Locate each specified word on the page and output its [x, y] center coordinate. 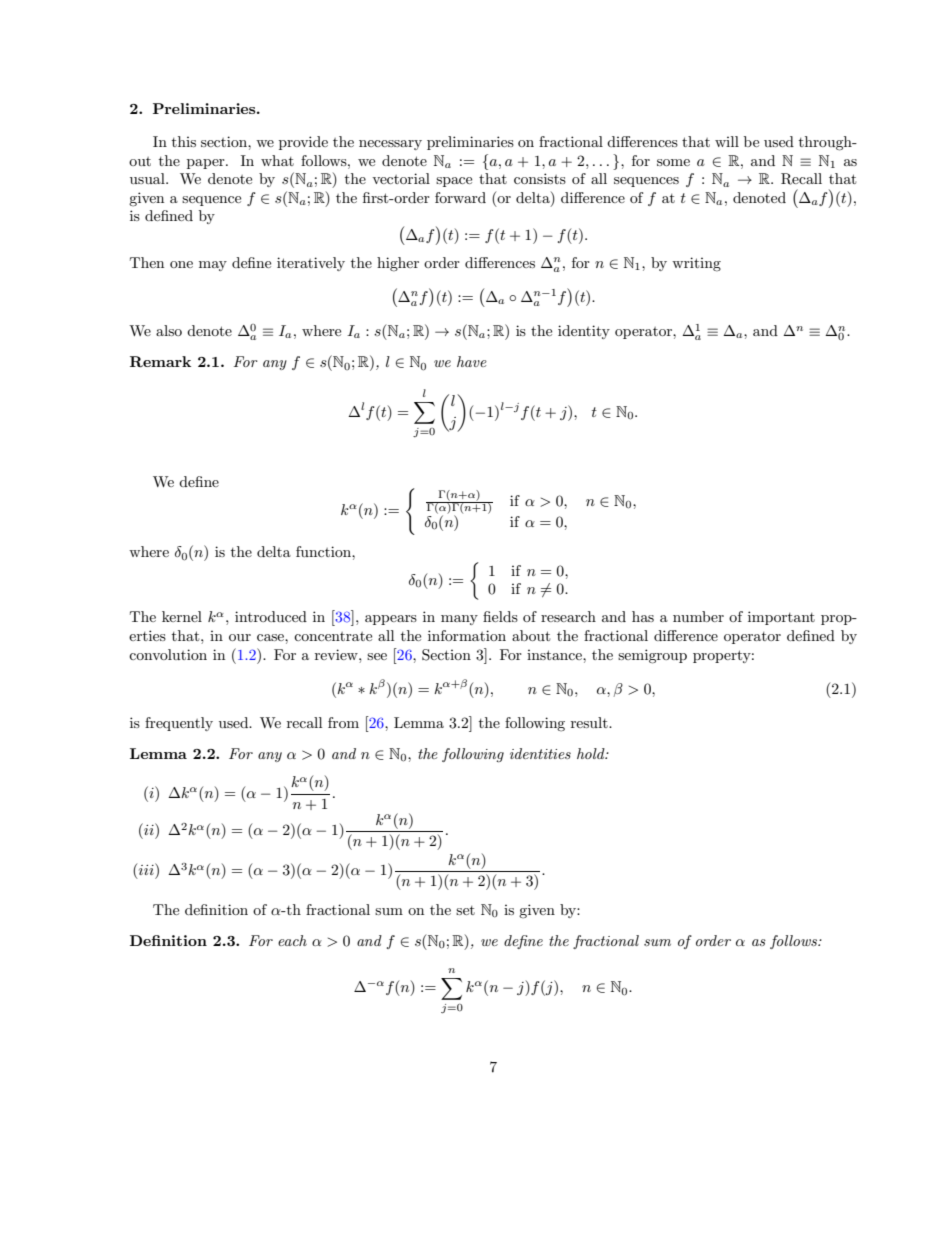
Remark [160, 361]
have [472, 361]
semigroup [652, 656]
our [240, 637]
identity [584, 332]
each [292, 940]
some [673, 162]
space [454, 182]
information [467, 635]
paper [207, 164]
